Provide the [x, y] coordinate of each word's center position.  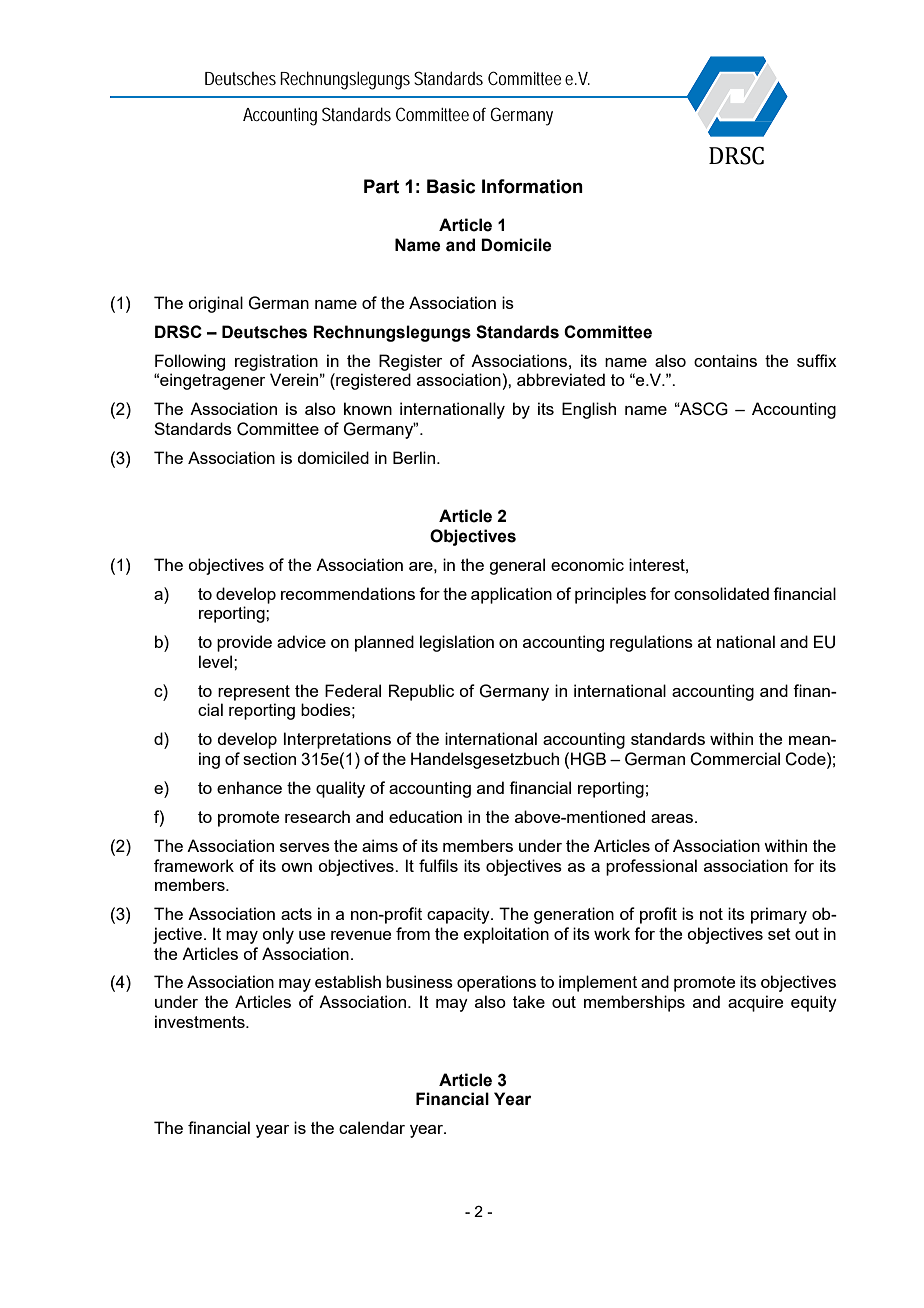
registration [276, 362]
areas [673, 818]
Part [381, 186]
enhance [249, 787]
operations [496, 983]
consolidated [721, 593]
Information [532, 186]
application [511, 595]
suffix [817, 360]
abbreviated [561, 379]
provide [244, 643]
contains [725, 360]
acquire [755, 1003]
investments [201, 1021]
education [425, 816]
